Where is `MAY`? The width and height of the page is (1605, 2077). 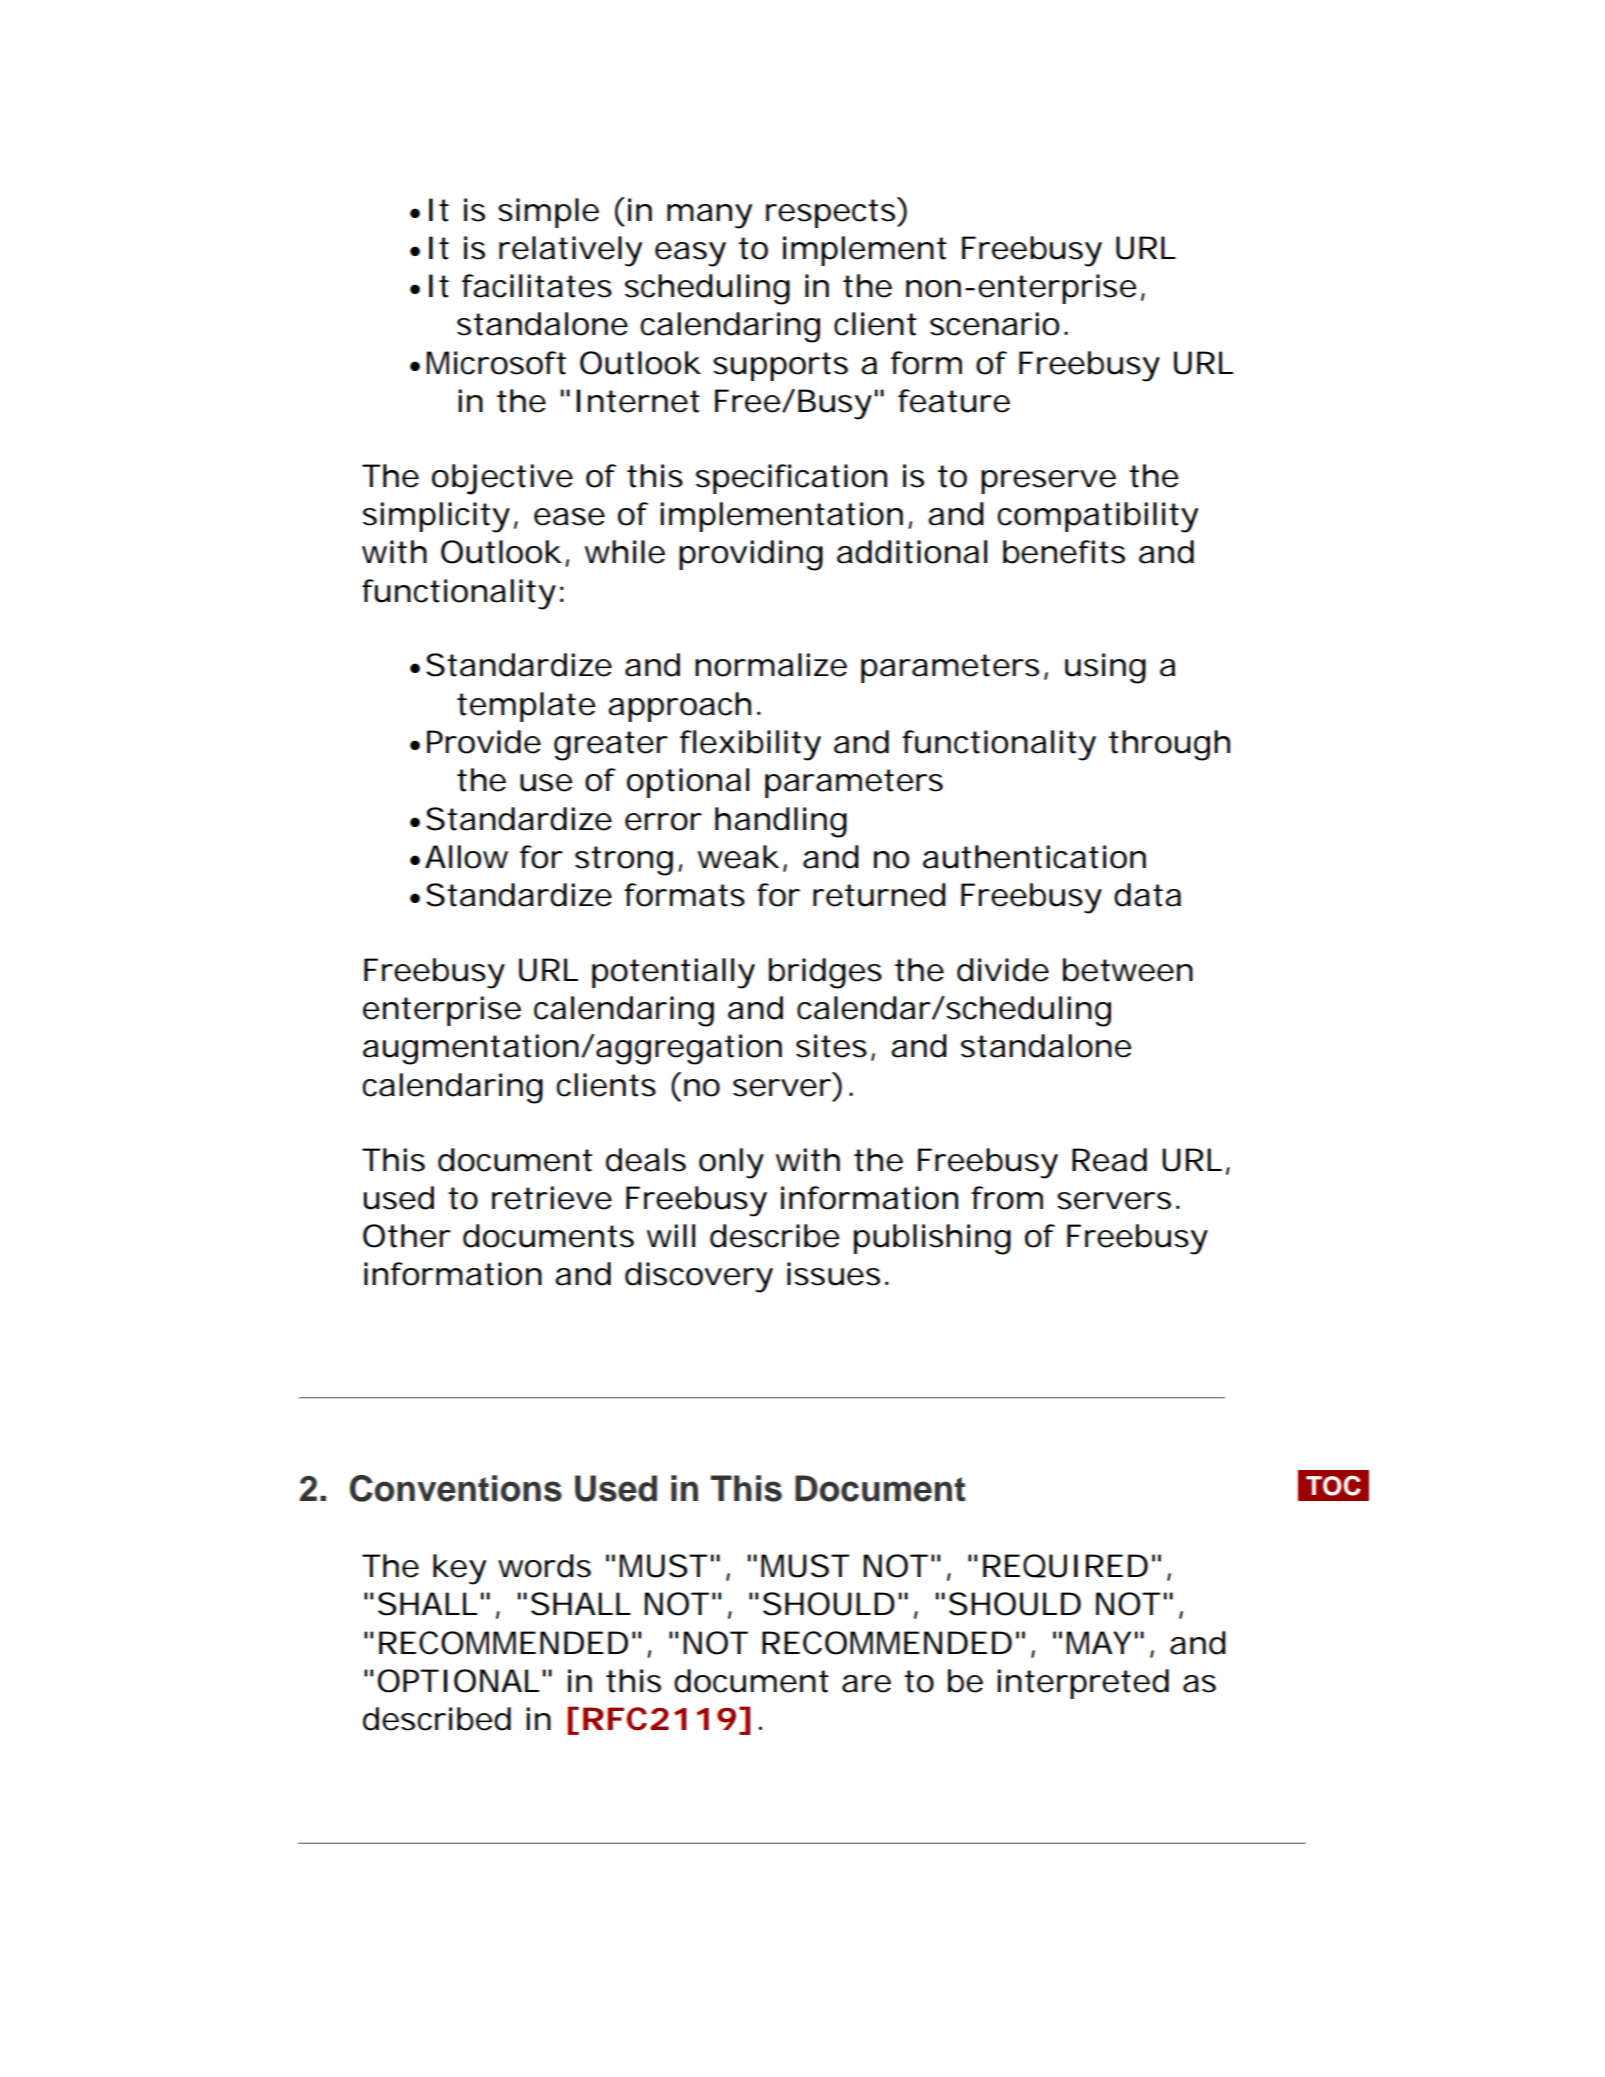 MAY is located at coordinates (1098, 1642).
